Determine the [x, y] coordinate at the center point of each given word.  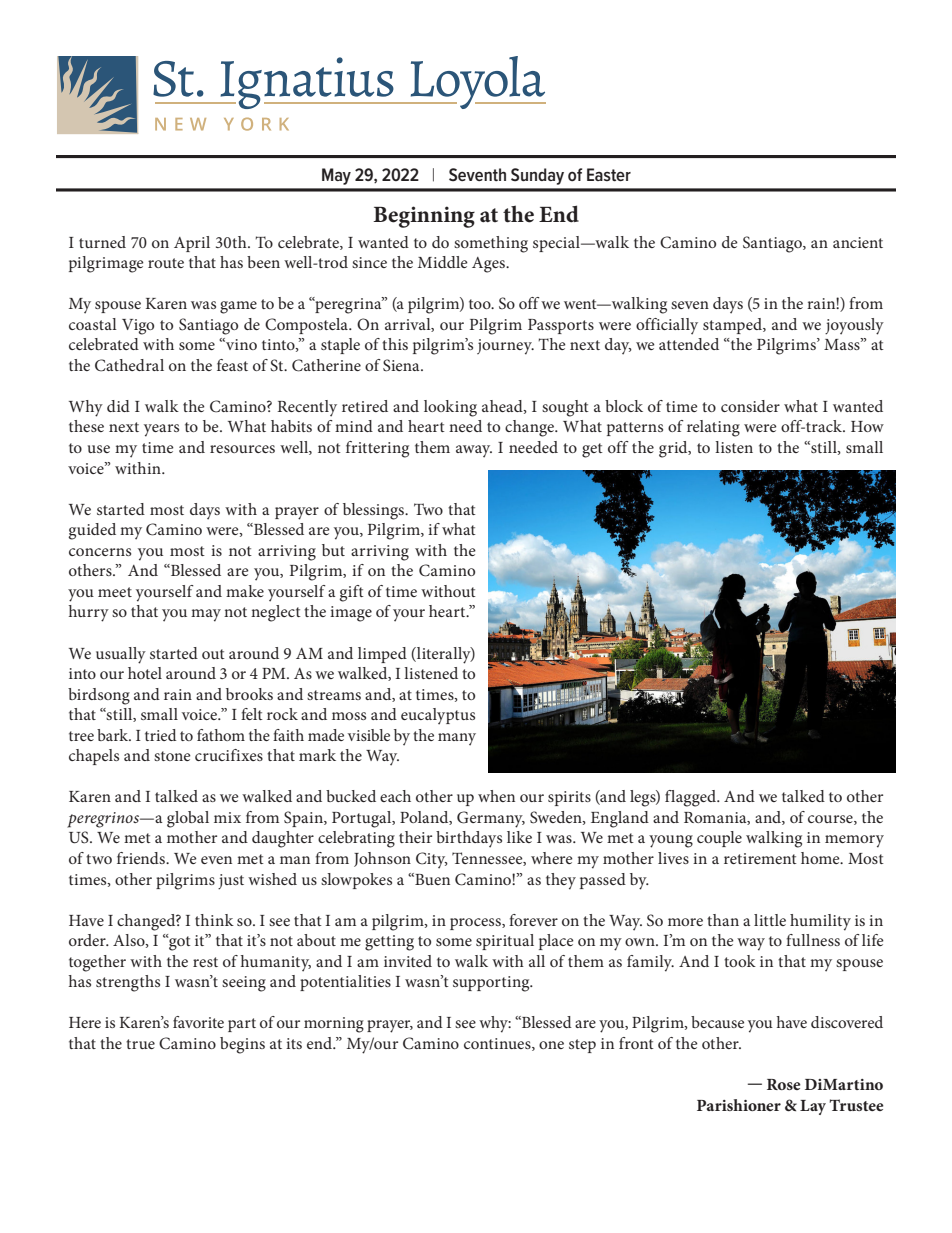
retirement [760, 858]
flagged [692, 798]
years [161, 430]
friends [142, 858]
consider [750, 406]
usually [121, 655]
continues [498, 1044]
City [432, 860]
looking [450, 408]
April [192, 244]
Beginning [424, 217]
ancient [858, 242]
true [140, 1044]
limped [382, 655]
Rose [784, 1084]
